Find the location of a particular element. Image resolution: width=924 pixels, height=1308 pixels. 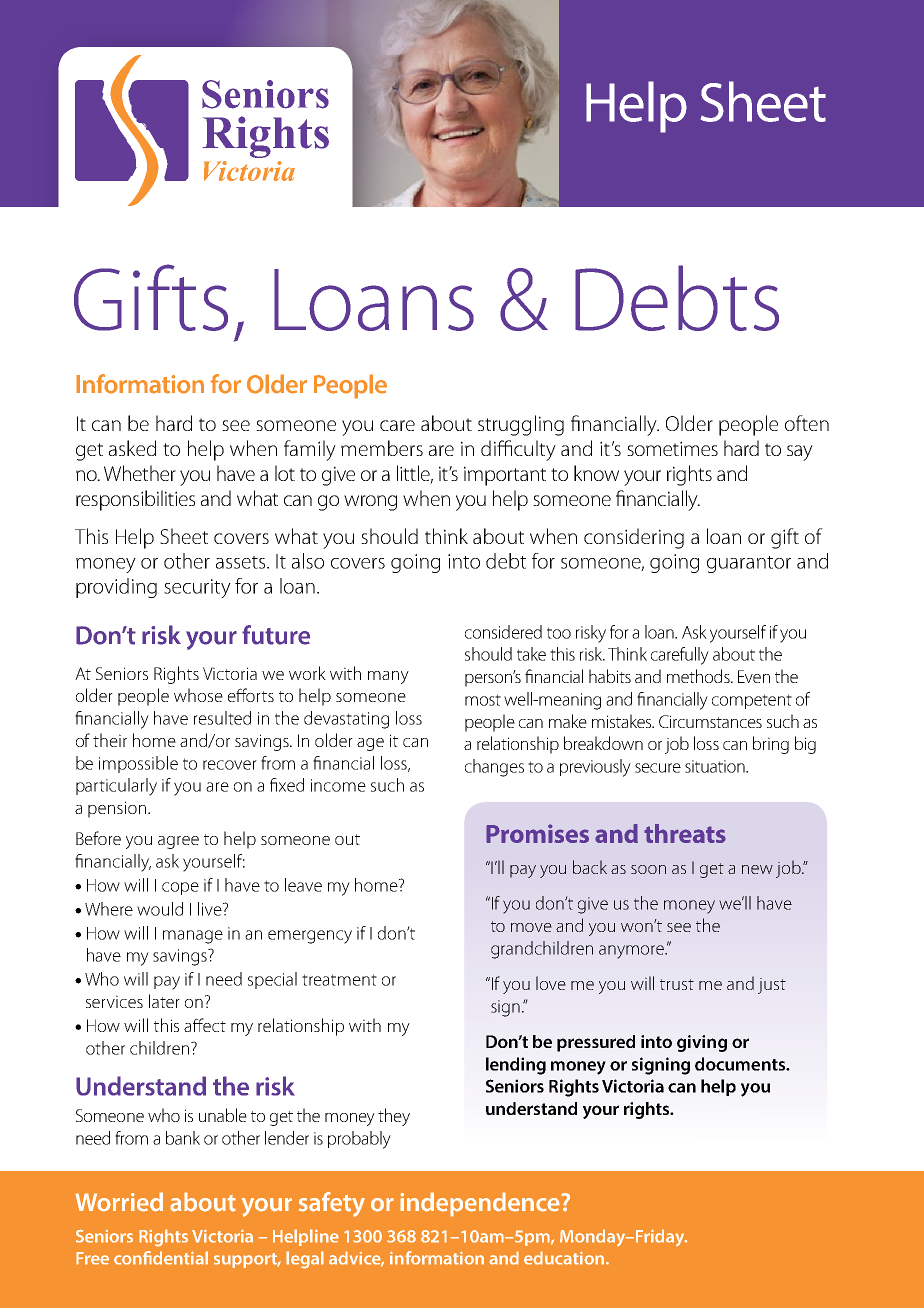

asked is located at coordinates (132, 448).
